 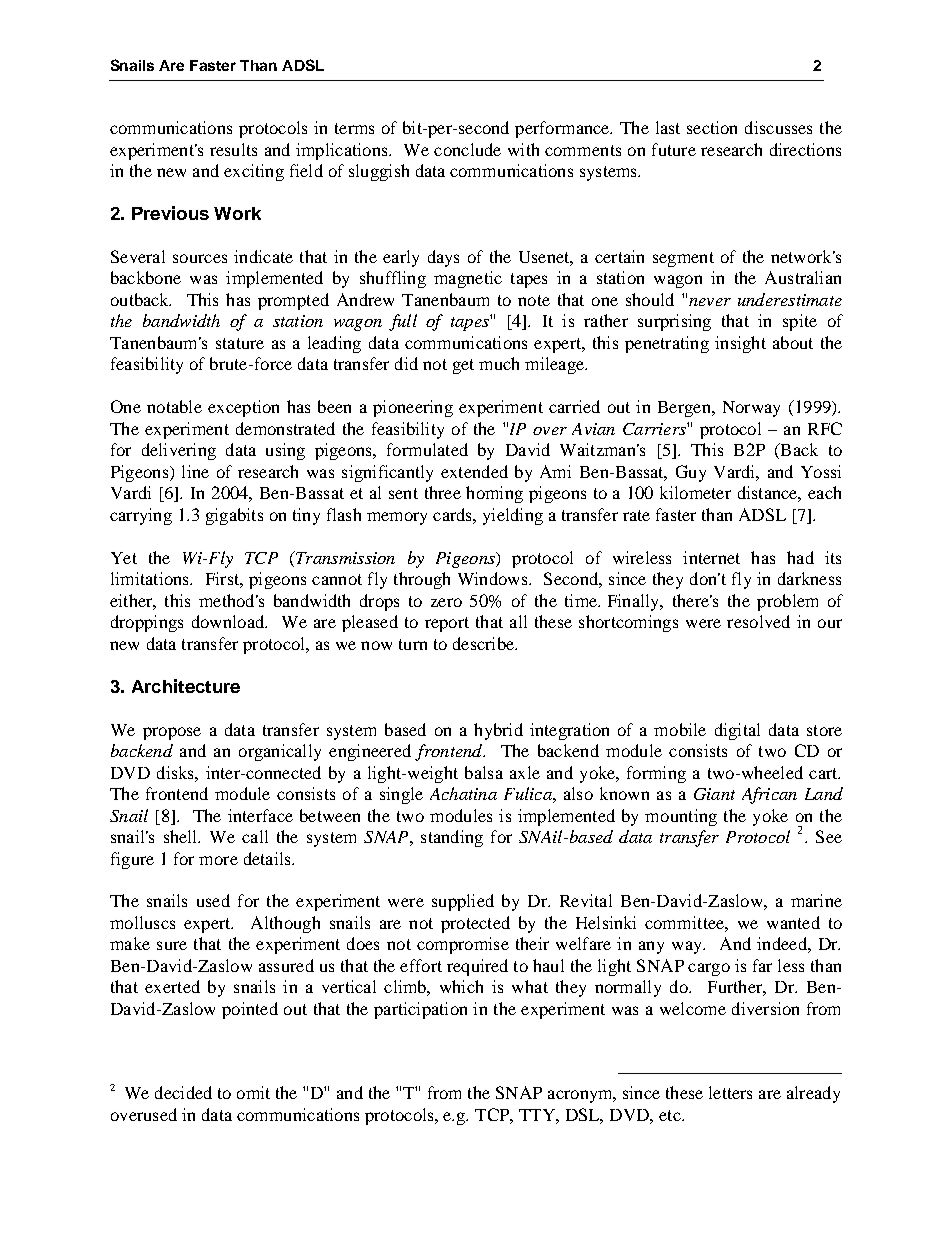 I want to click on resolved, so click(x=758, y=621).
